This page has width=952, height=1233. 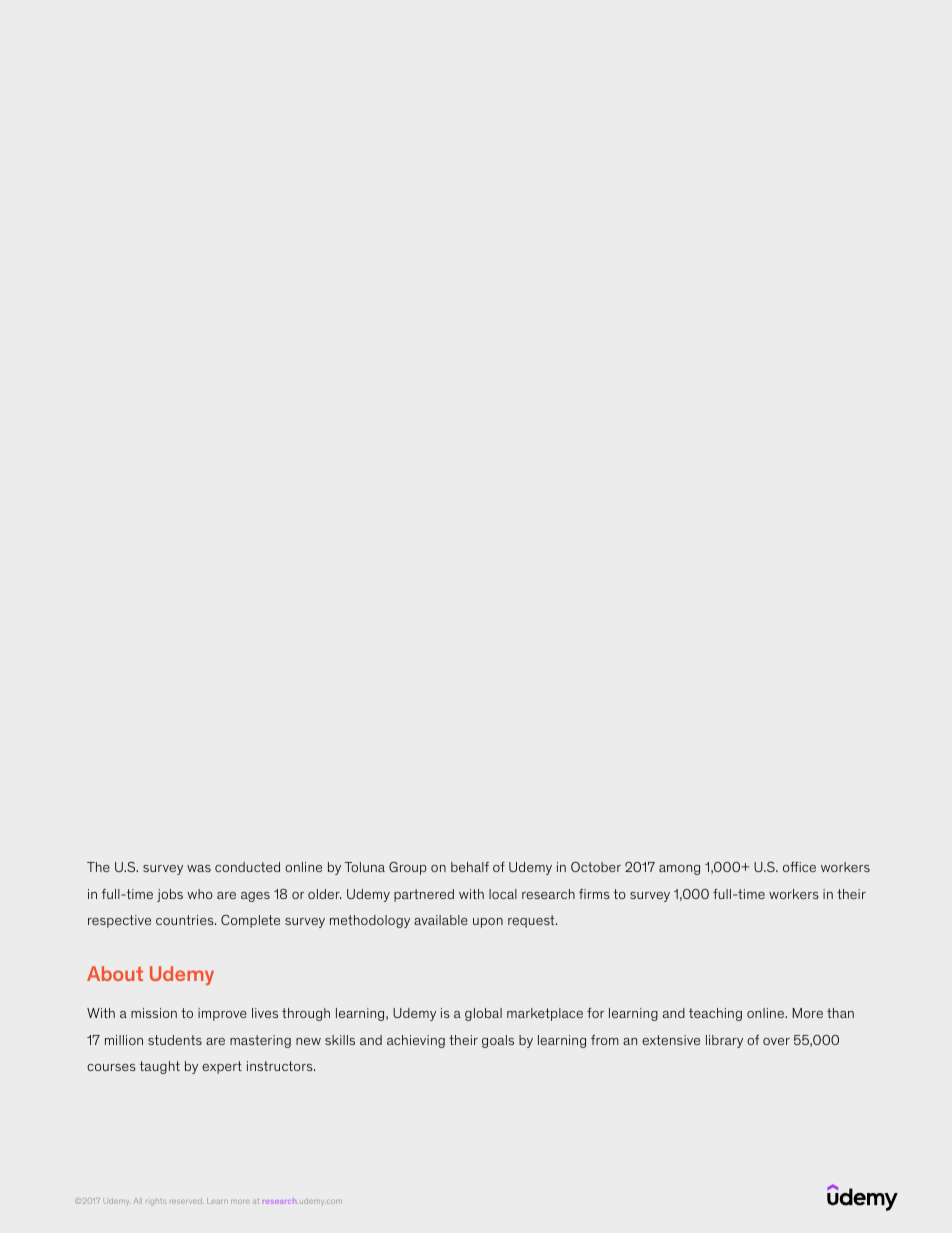 I want to click on was, so click(x=199, y=868).
